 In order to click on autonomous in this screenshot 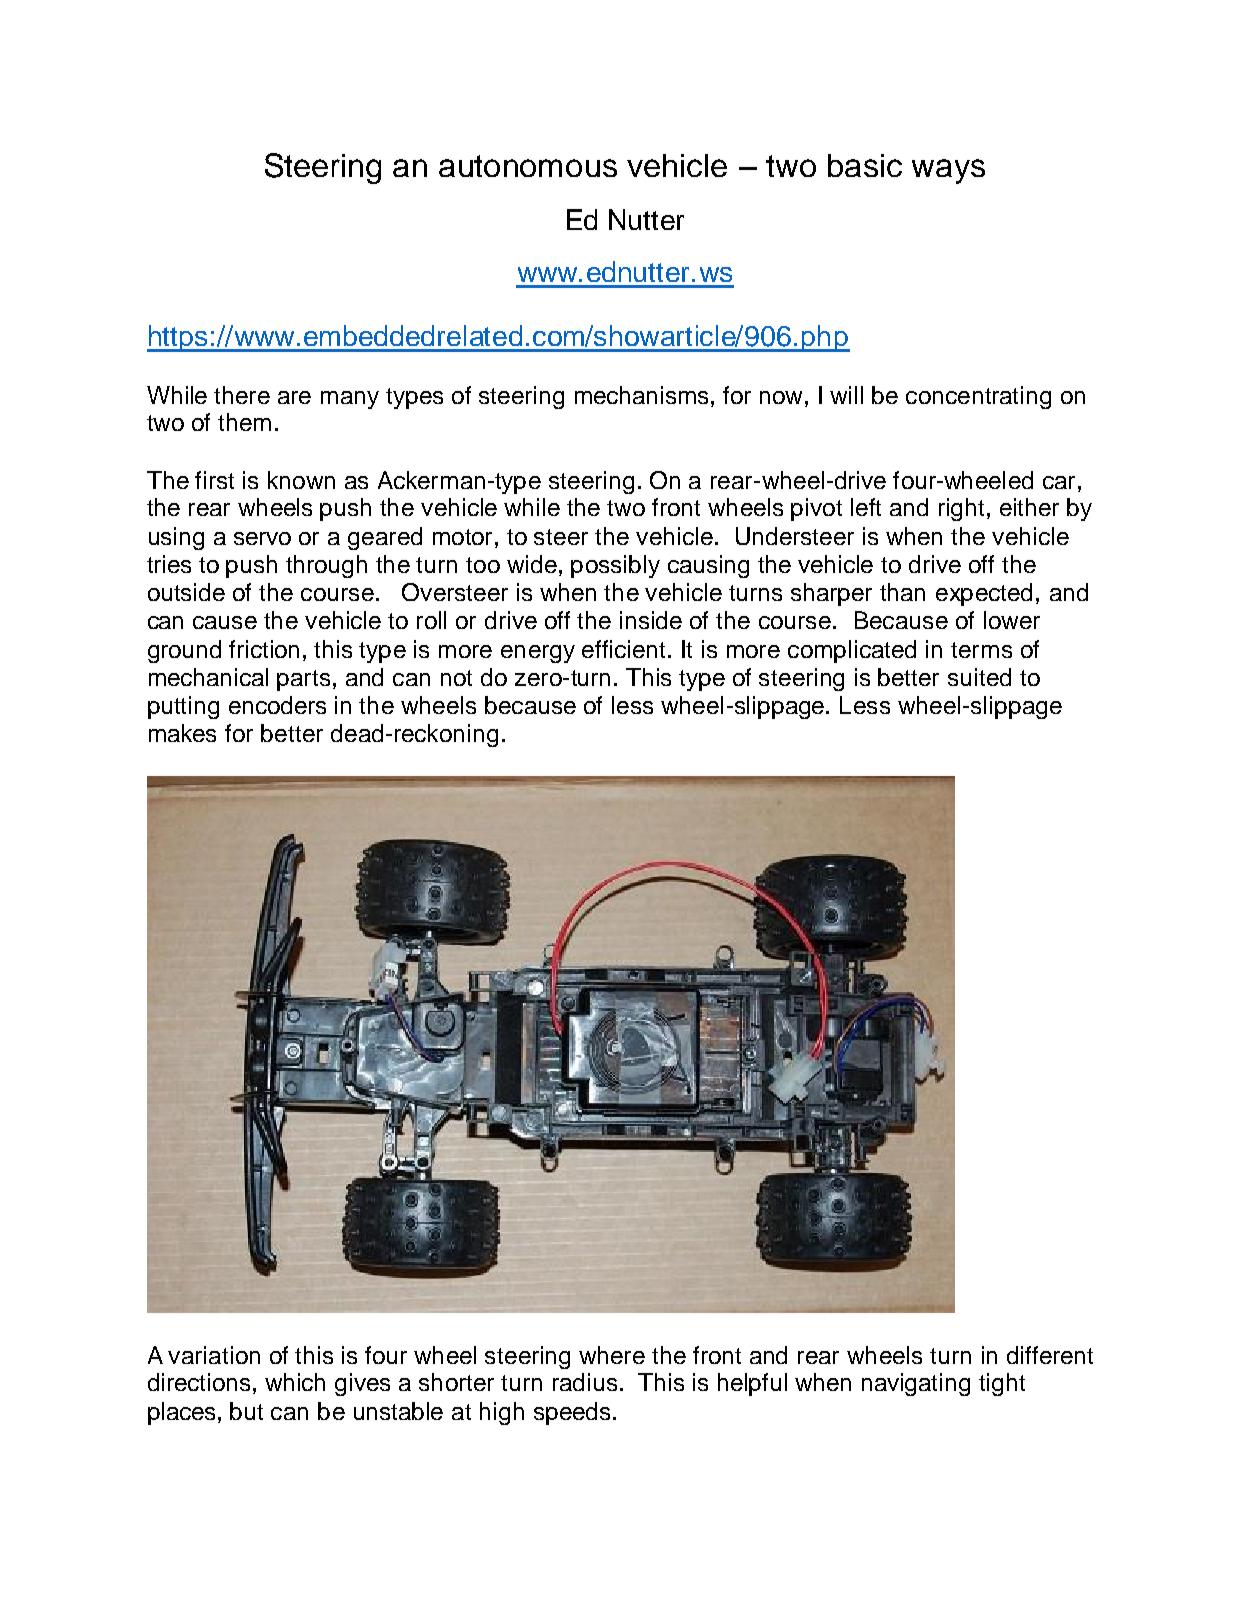, I will do `click(528, 166)`.
